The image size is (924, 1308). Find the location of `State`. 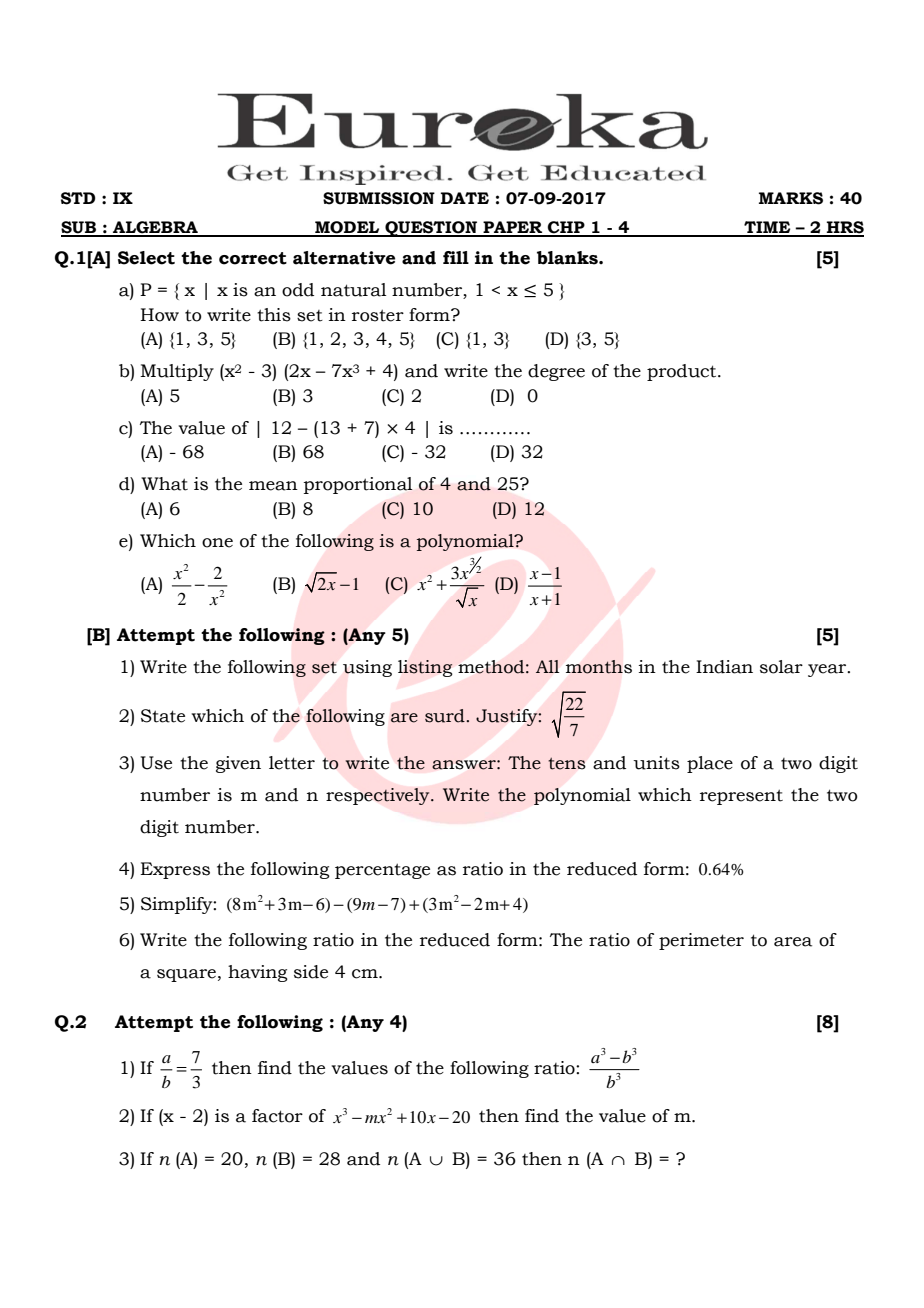

State is located at coordinates (163, 716).
